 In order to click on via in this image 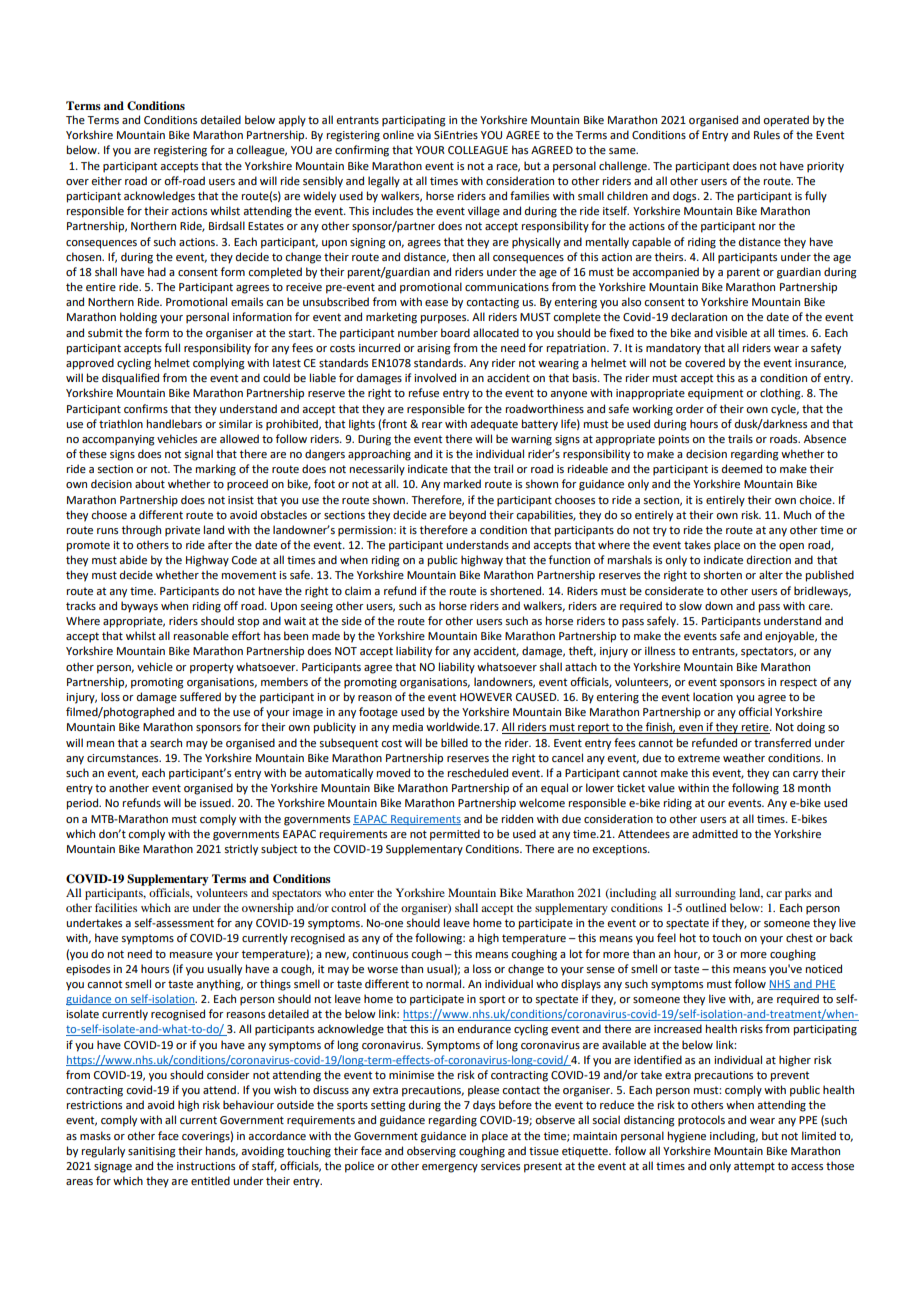, I will do `click(424, 135)`.
